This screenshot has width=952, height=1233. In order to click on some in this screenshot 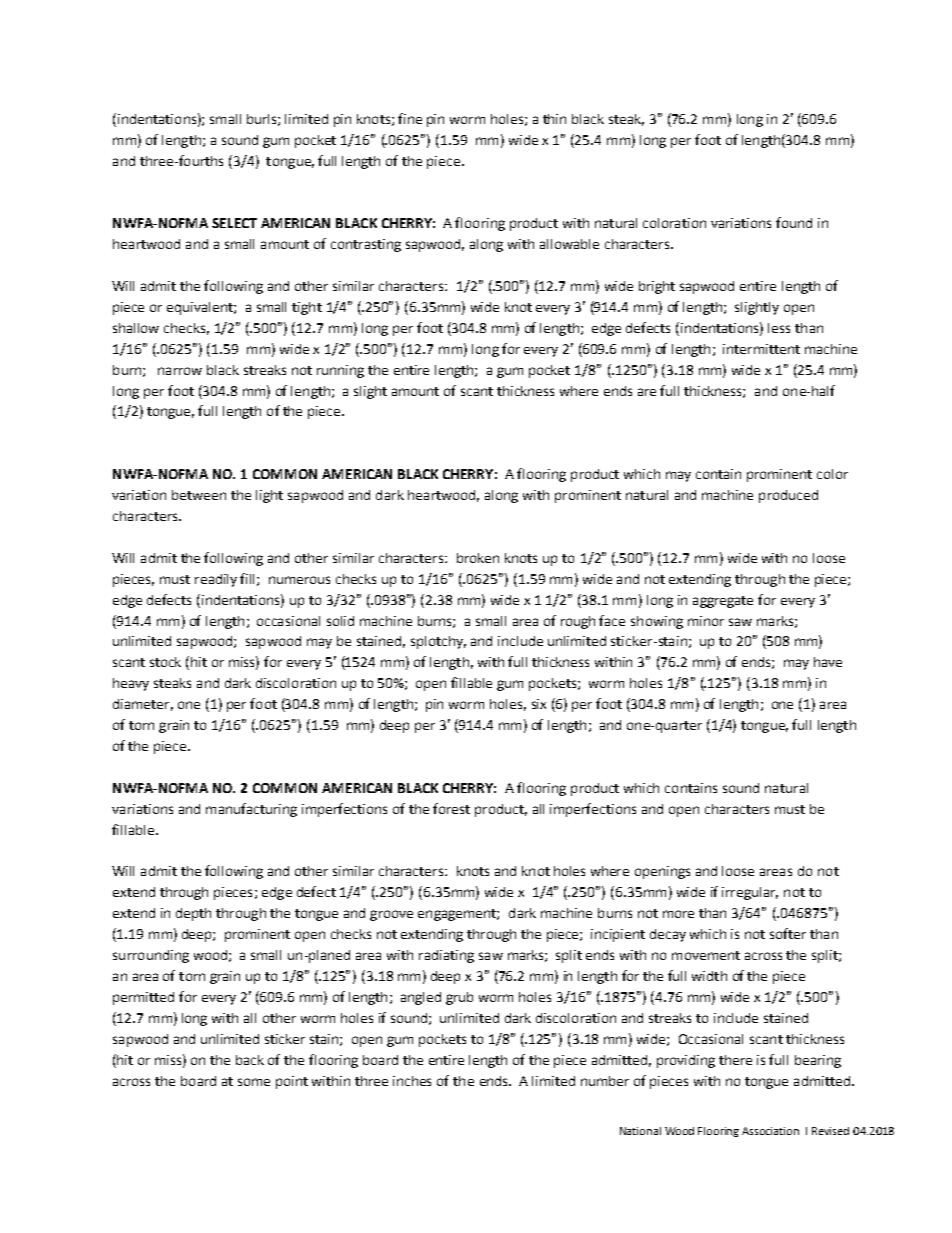, I will do `click(254, 1082)`.
